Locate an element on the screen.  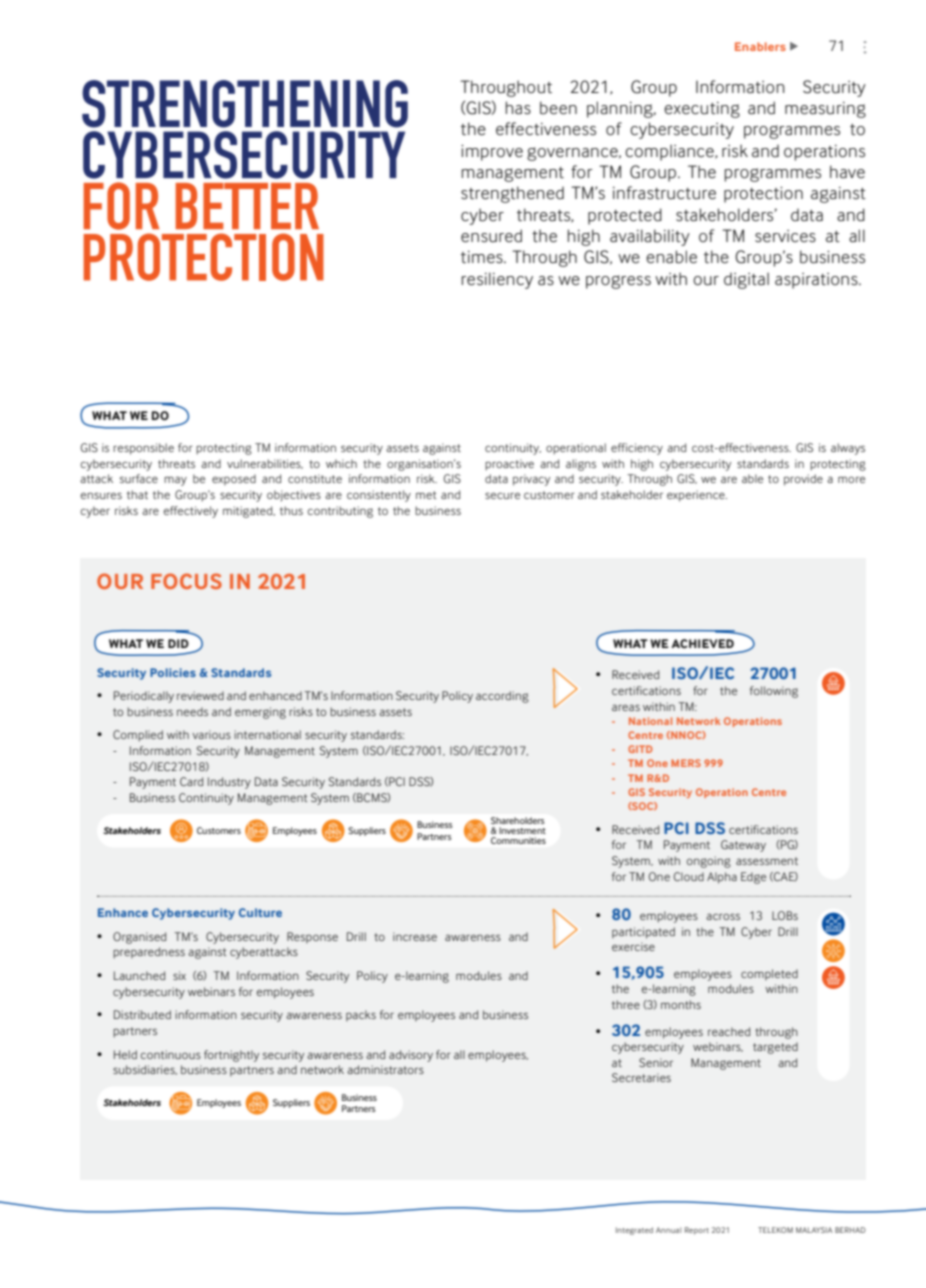
following is located at coordinates (774, 692).
